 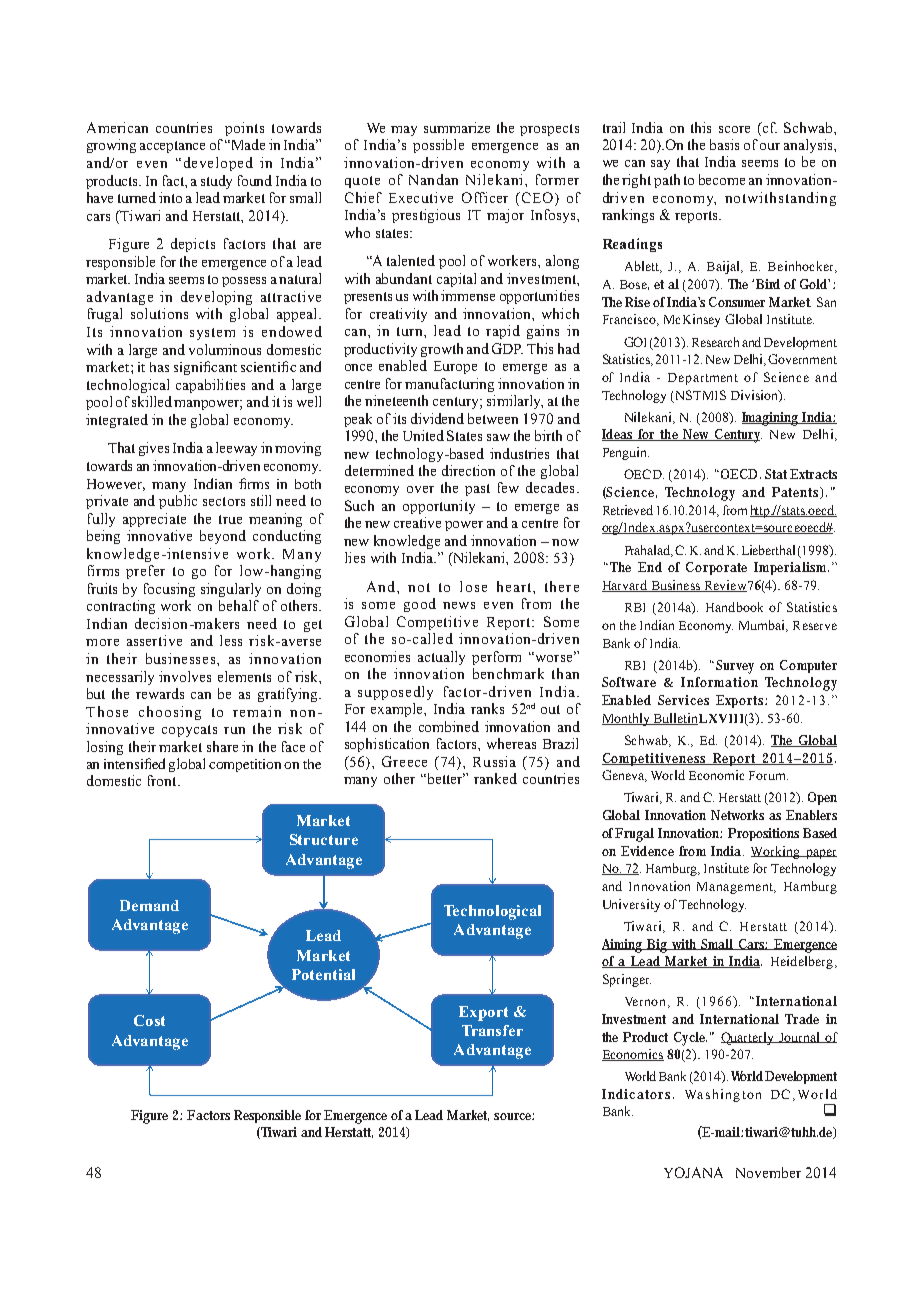 What do you see at coordinates (172, 147) in the screenshot?
I see `acceptance` at bounding box center [172, 147].
